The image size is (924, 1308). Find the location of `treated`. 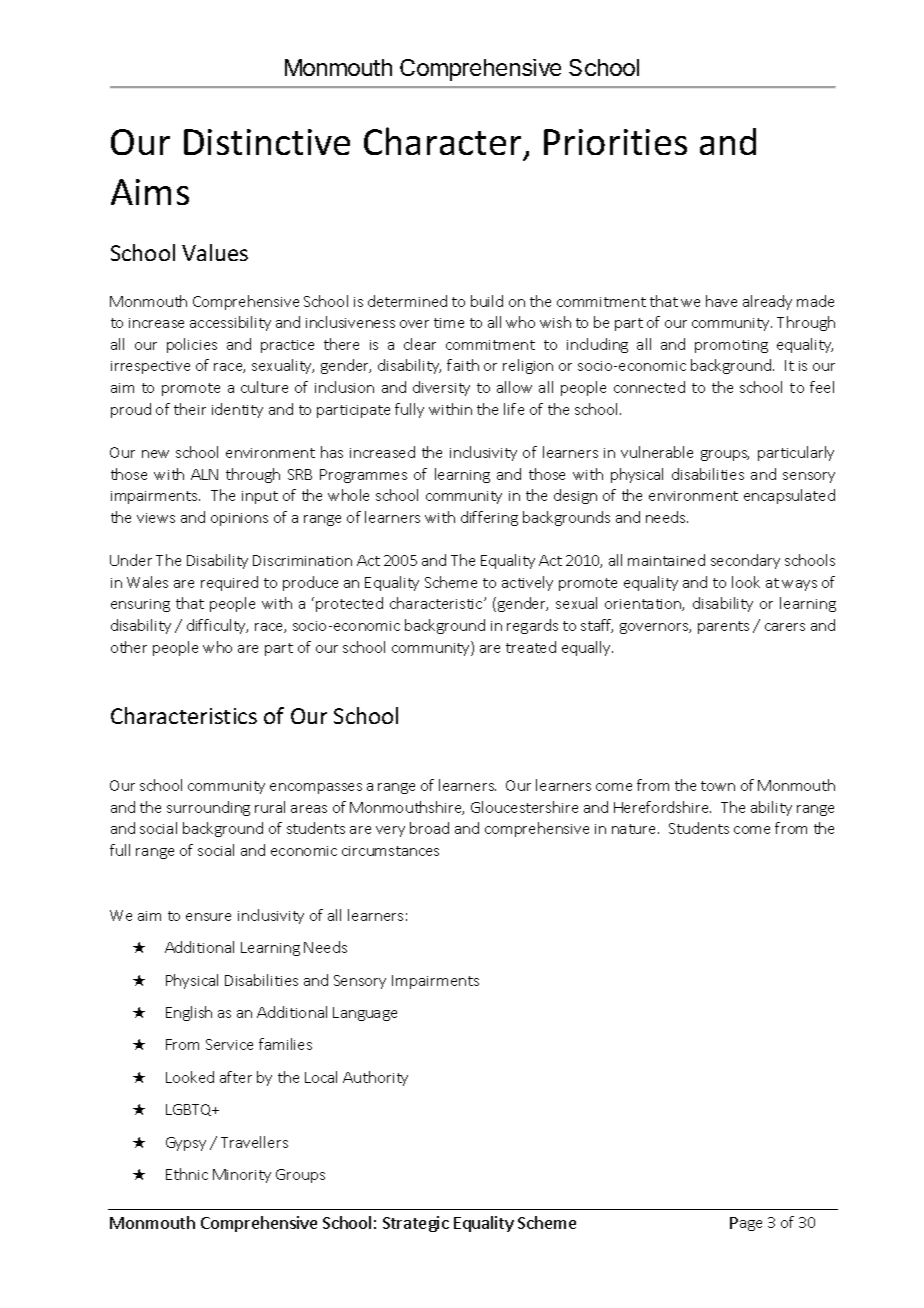

treated is located at coordinates (531, 647).
